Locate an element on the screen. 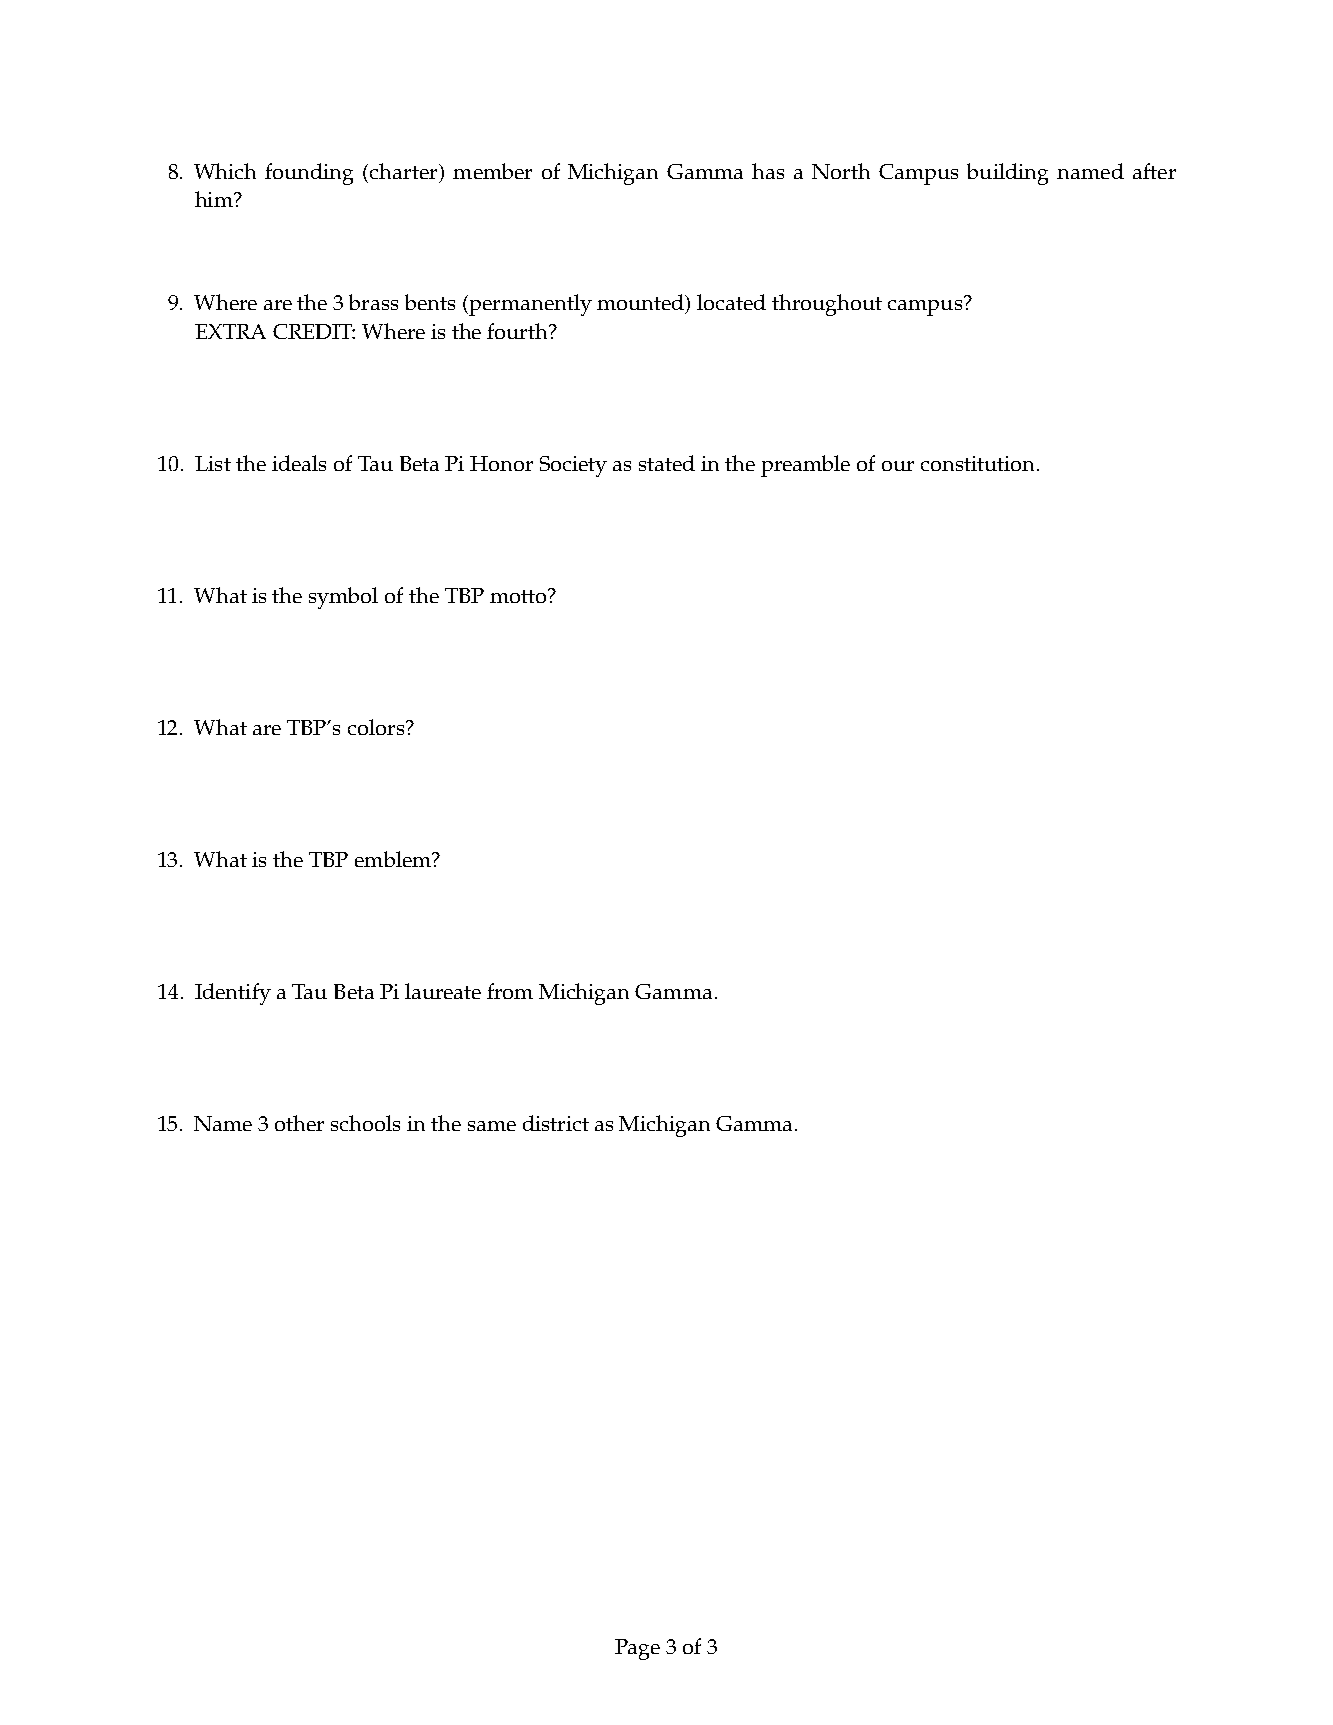 The image size is (1333, 1725). district is located at coordinates (556, 1123).
